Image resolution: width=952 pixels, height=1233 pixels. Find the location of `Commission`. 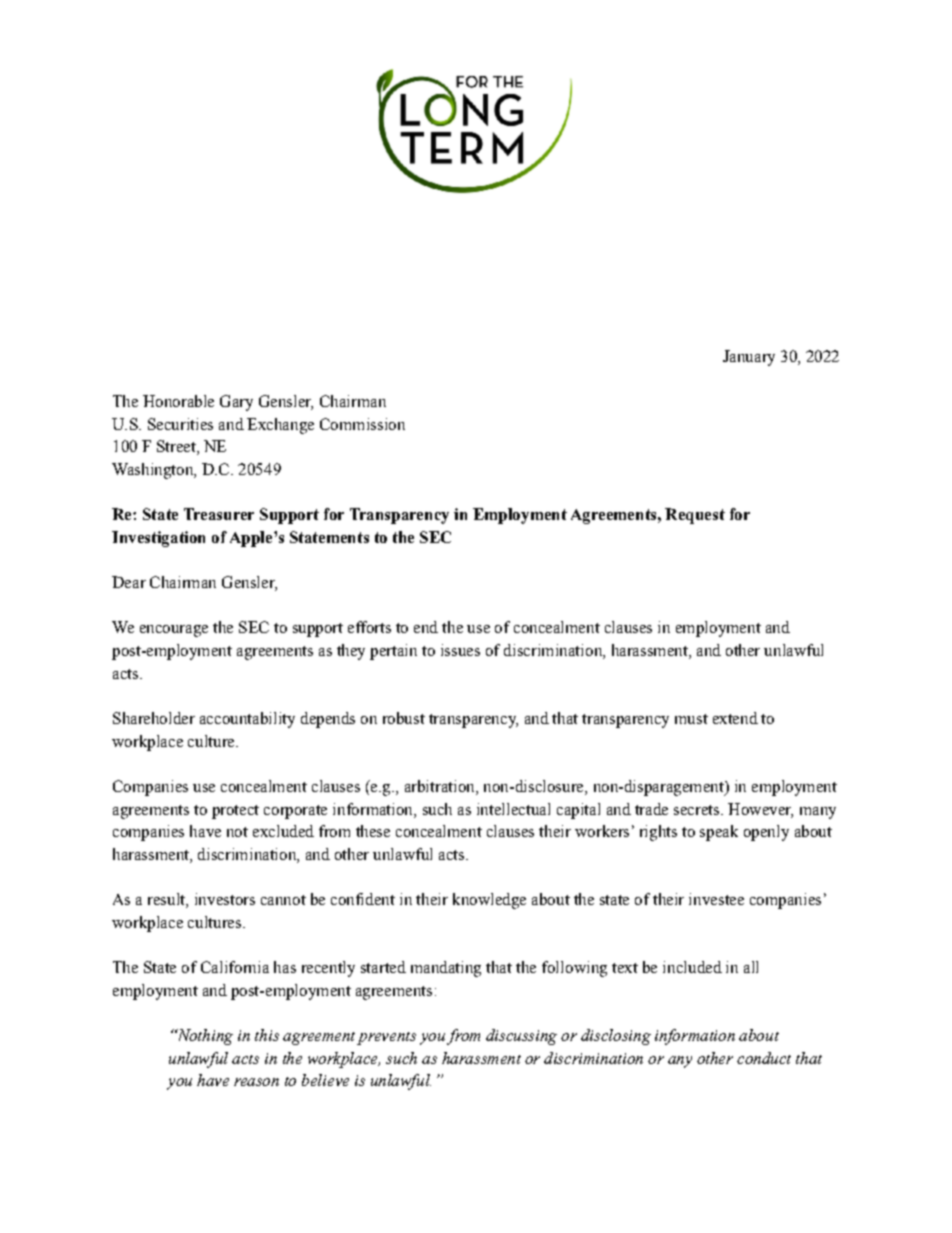

Commission is located at coordinates (362, 424).
